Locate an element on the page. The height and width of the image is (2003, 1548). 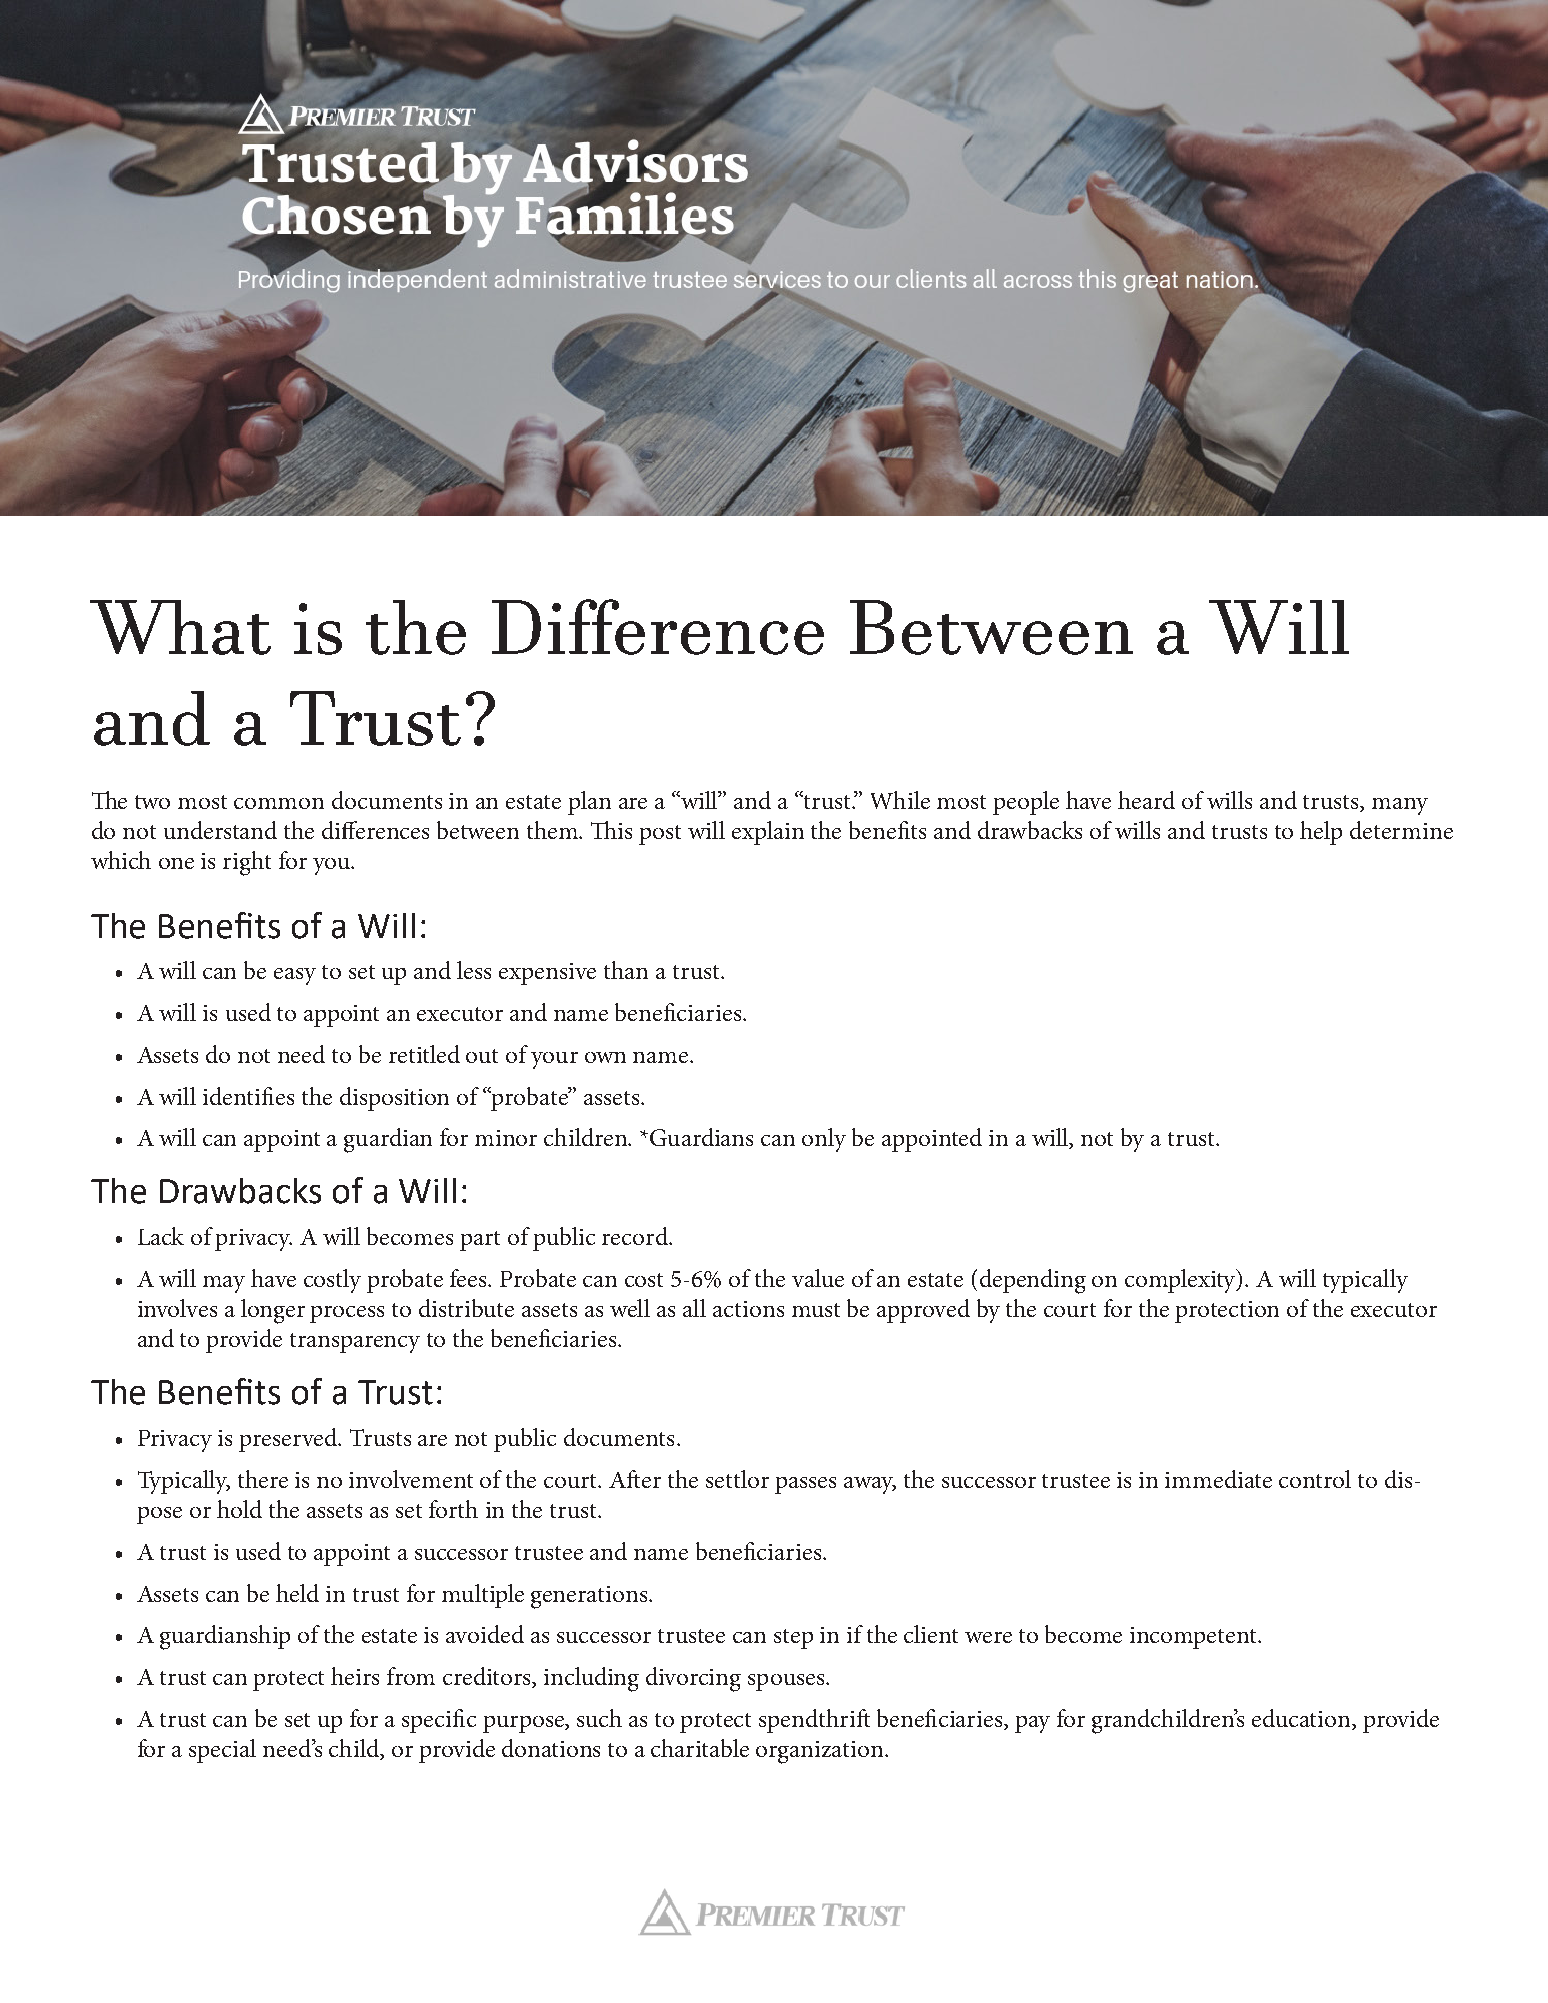
transparency is located at coordinates (355, 1343).
